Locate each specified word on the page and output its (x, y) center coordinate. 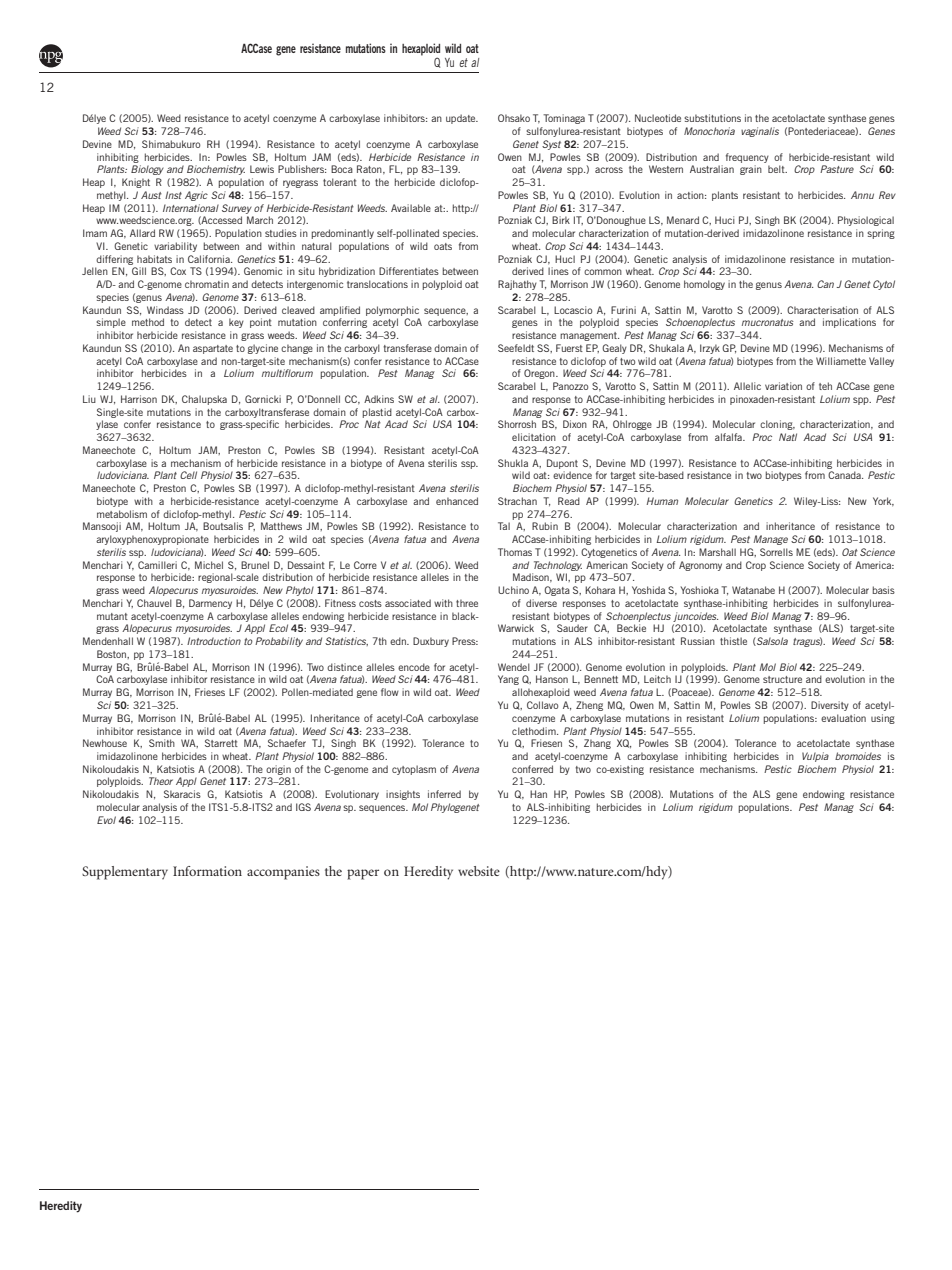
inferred (444, 794)
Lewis (262, 169)
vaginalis (760, 132)
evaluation (843, 718)
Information (207, 871)
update (462, 119)
